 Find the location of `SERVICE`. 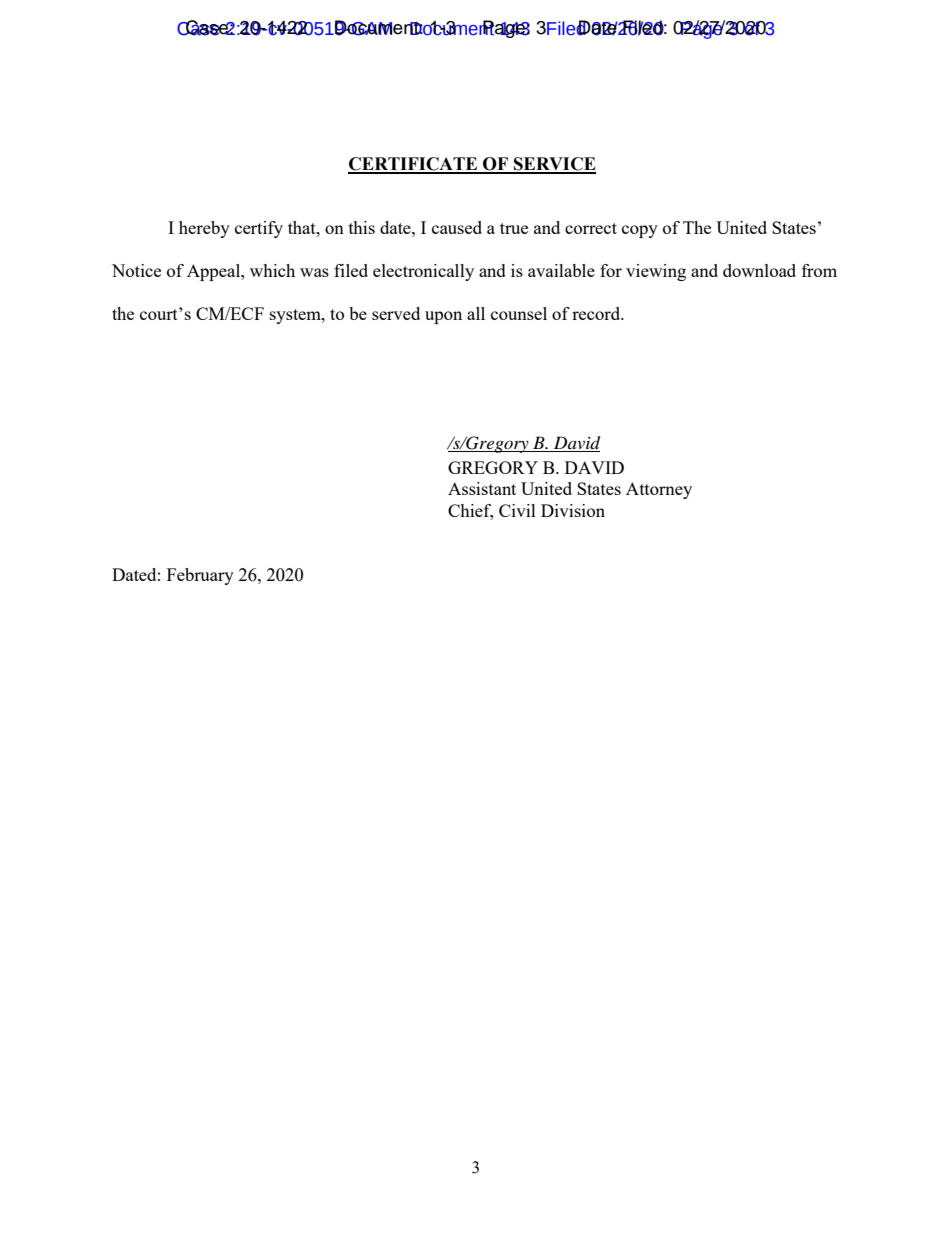

SERVICE is located at coordinates (554, 165).
